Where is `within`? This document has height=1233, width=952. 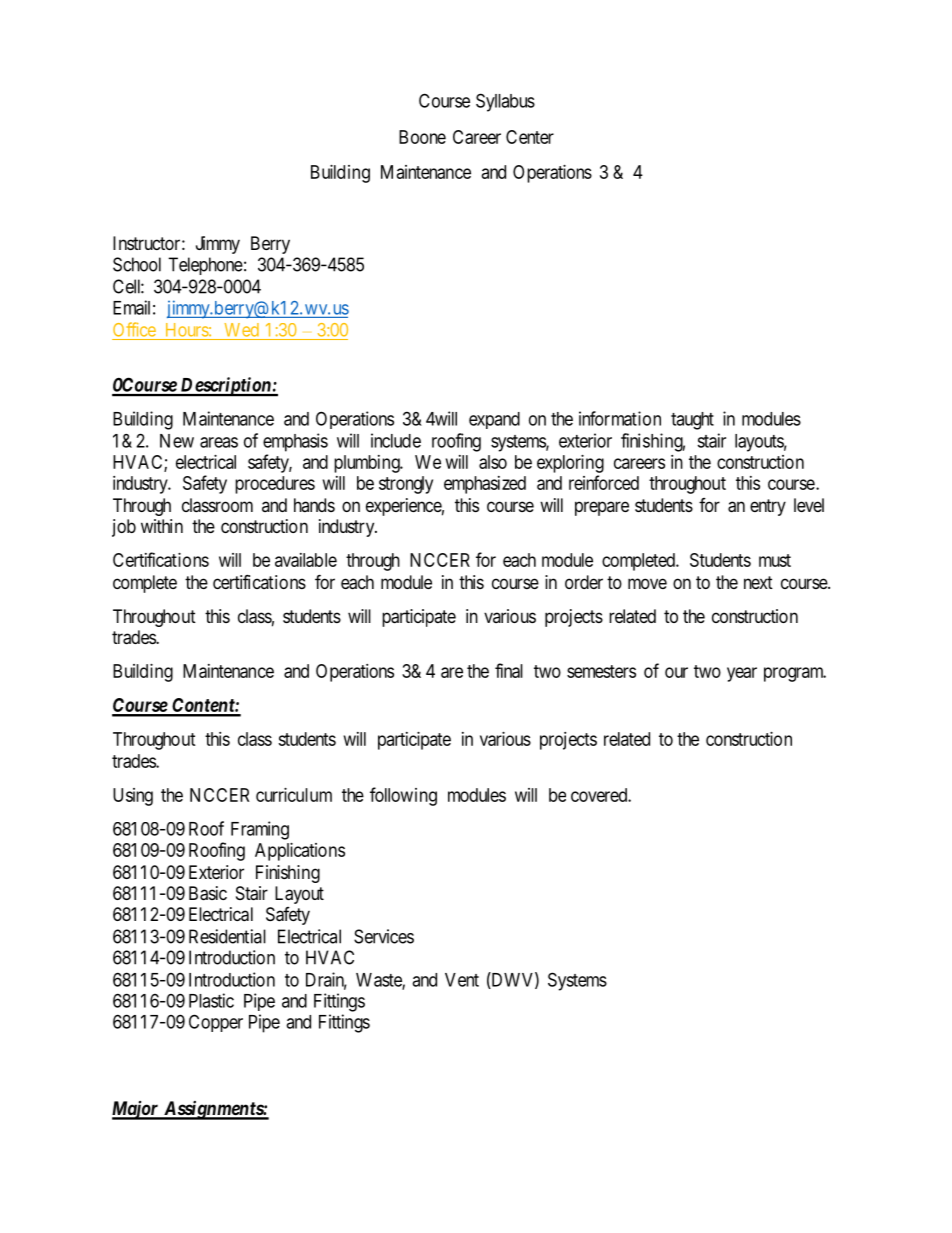
within is located at coordinates (162, 526).
